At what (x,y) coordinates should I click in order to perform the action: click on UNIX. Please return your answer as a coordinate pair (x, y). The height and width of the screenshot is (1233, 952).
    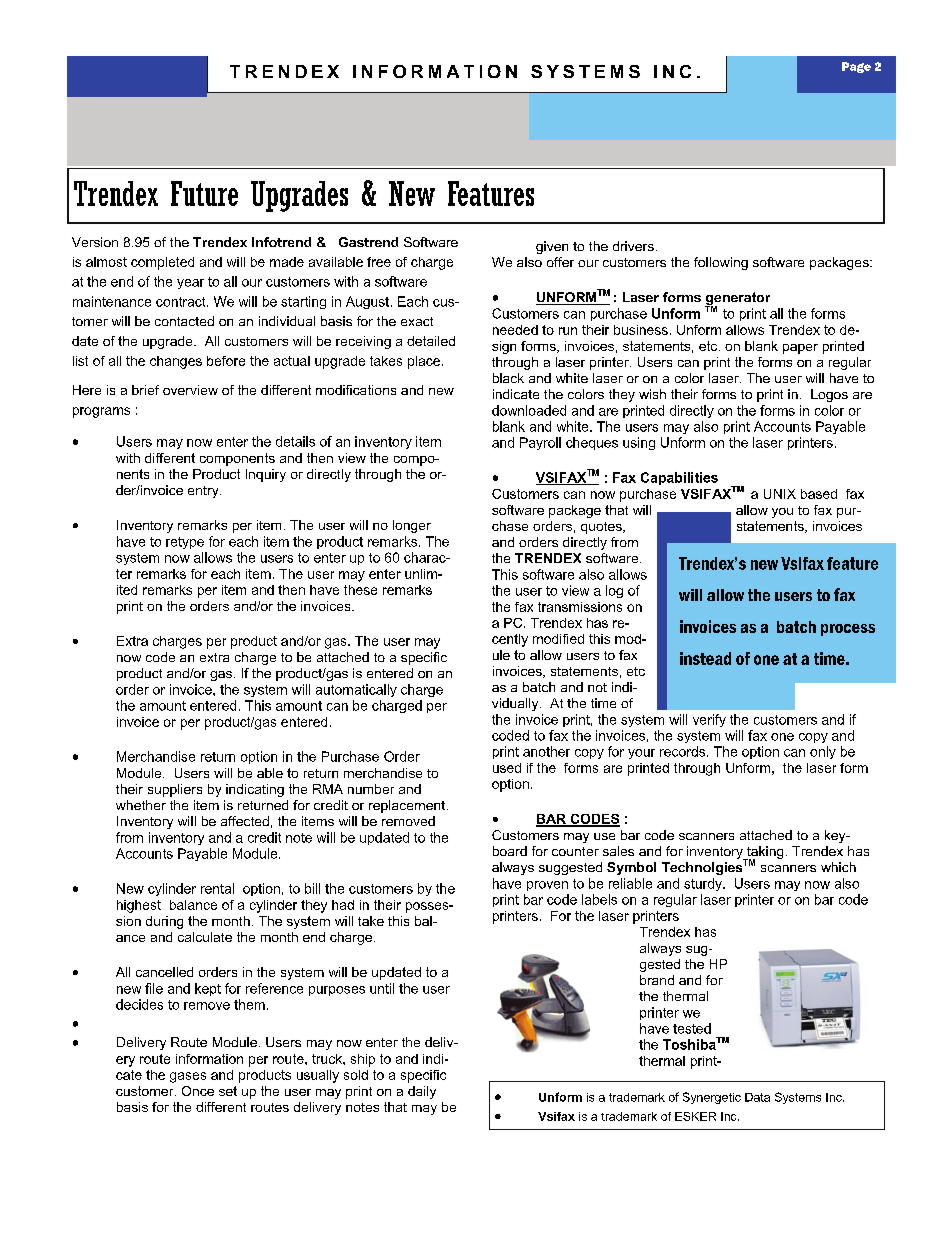
    Looking at the image, I should click on (780, 494).
